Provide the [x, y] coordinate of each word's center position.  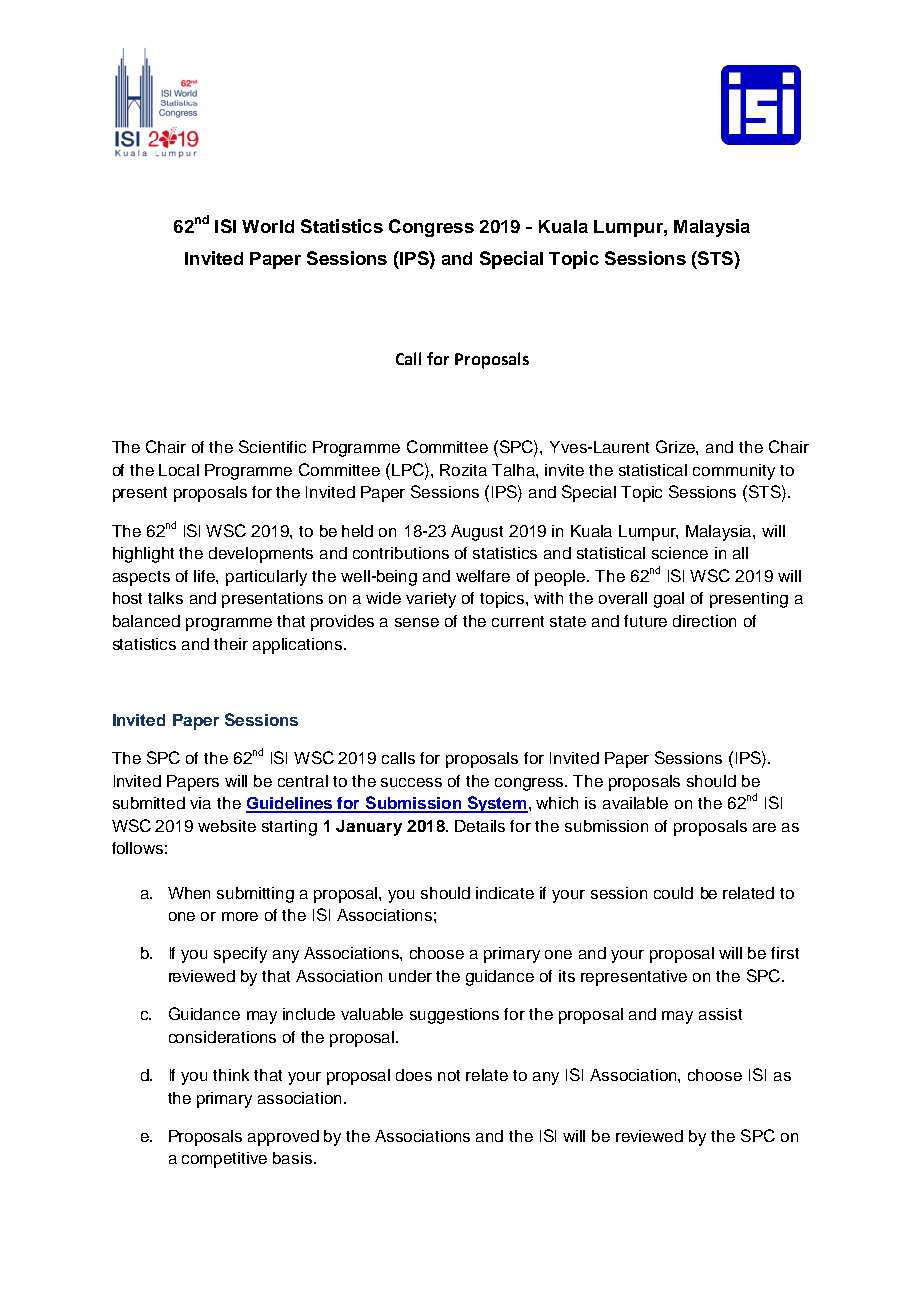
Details [480, 826]
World [268, 226]
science [680, 553]
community [734, 472]
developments [261, 555]
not [449, 1075]
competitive [224, 1160]
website [227, 826]
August [477, 533]
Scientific [272, 446]
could [673, 893]
